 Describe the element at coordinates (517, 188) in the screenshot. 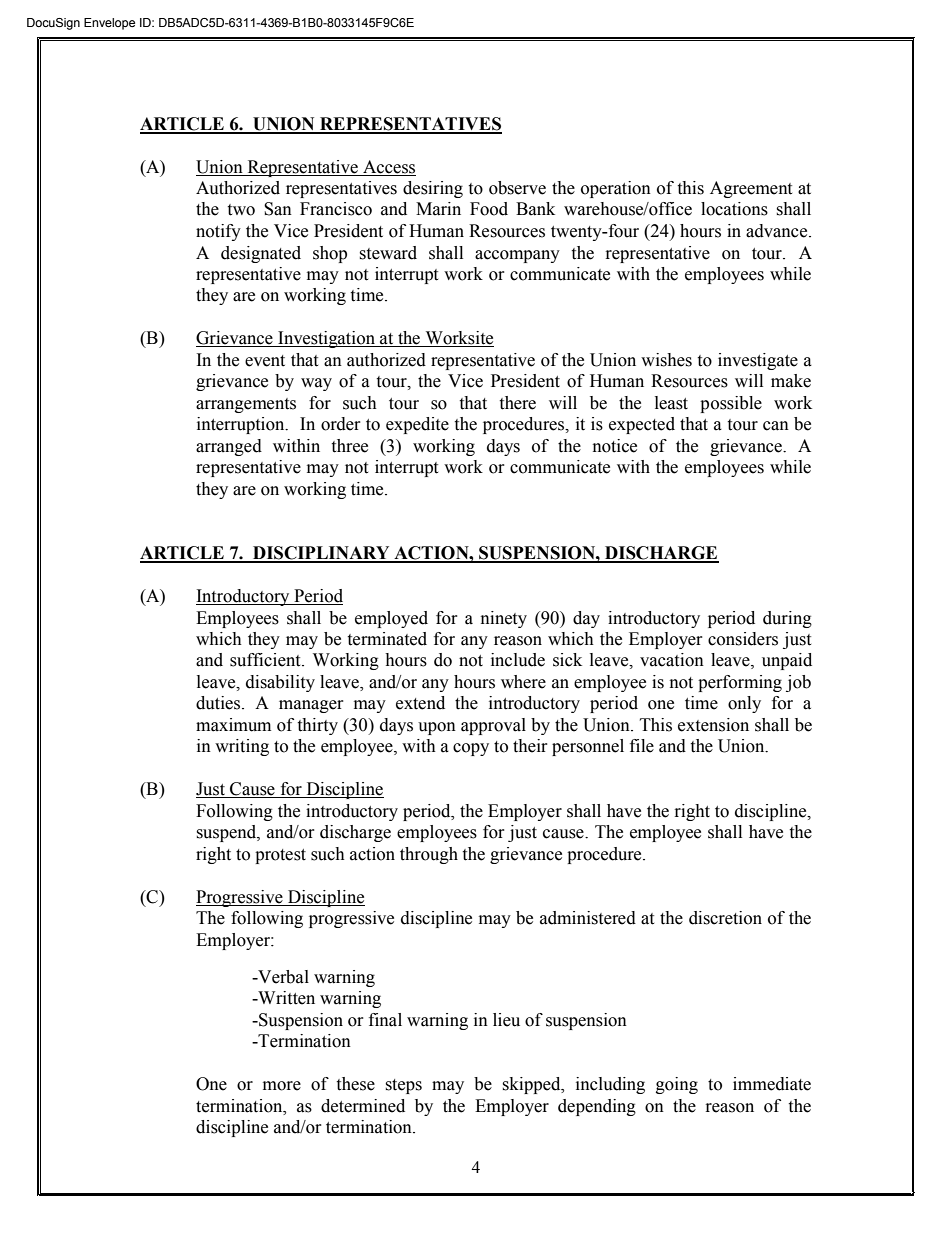

I see `observe` at that location.
